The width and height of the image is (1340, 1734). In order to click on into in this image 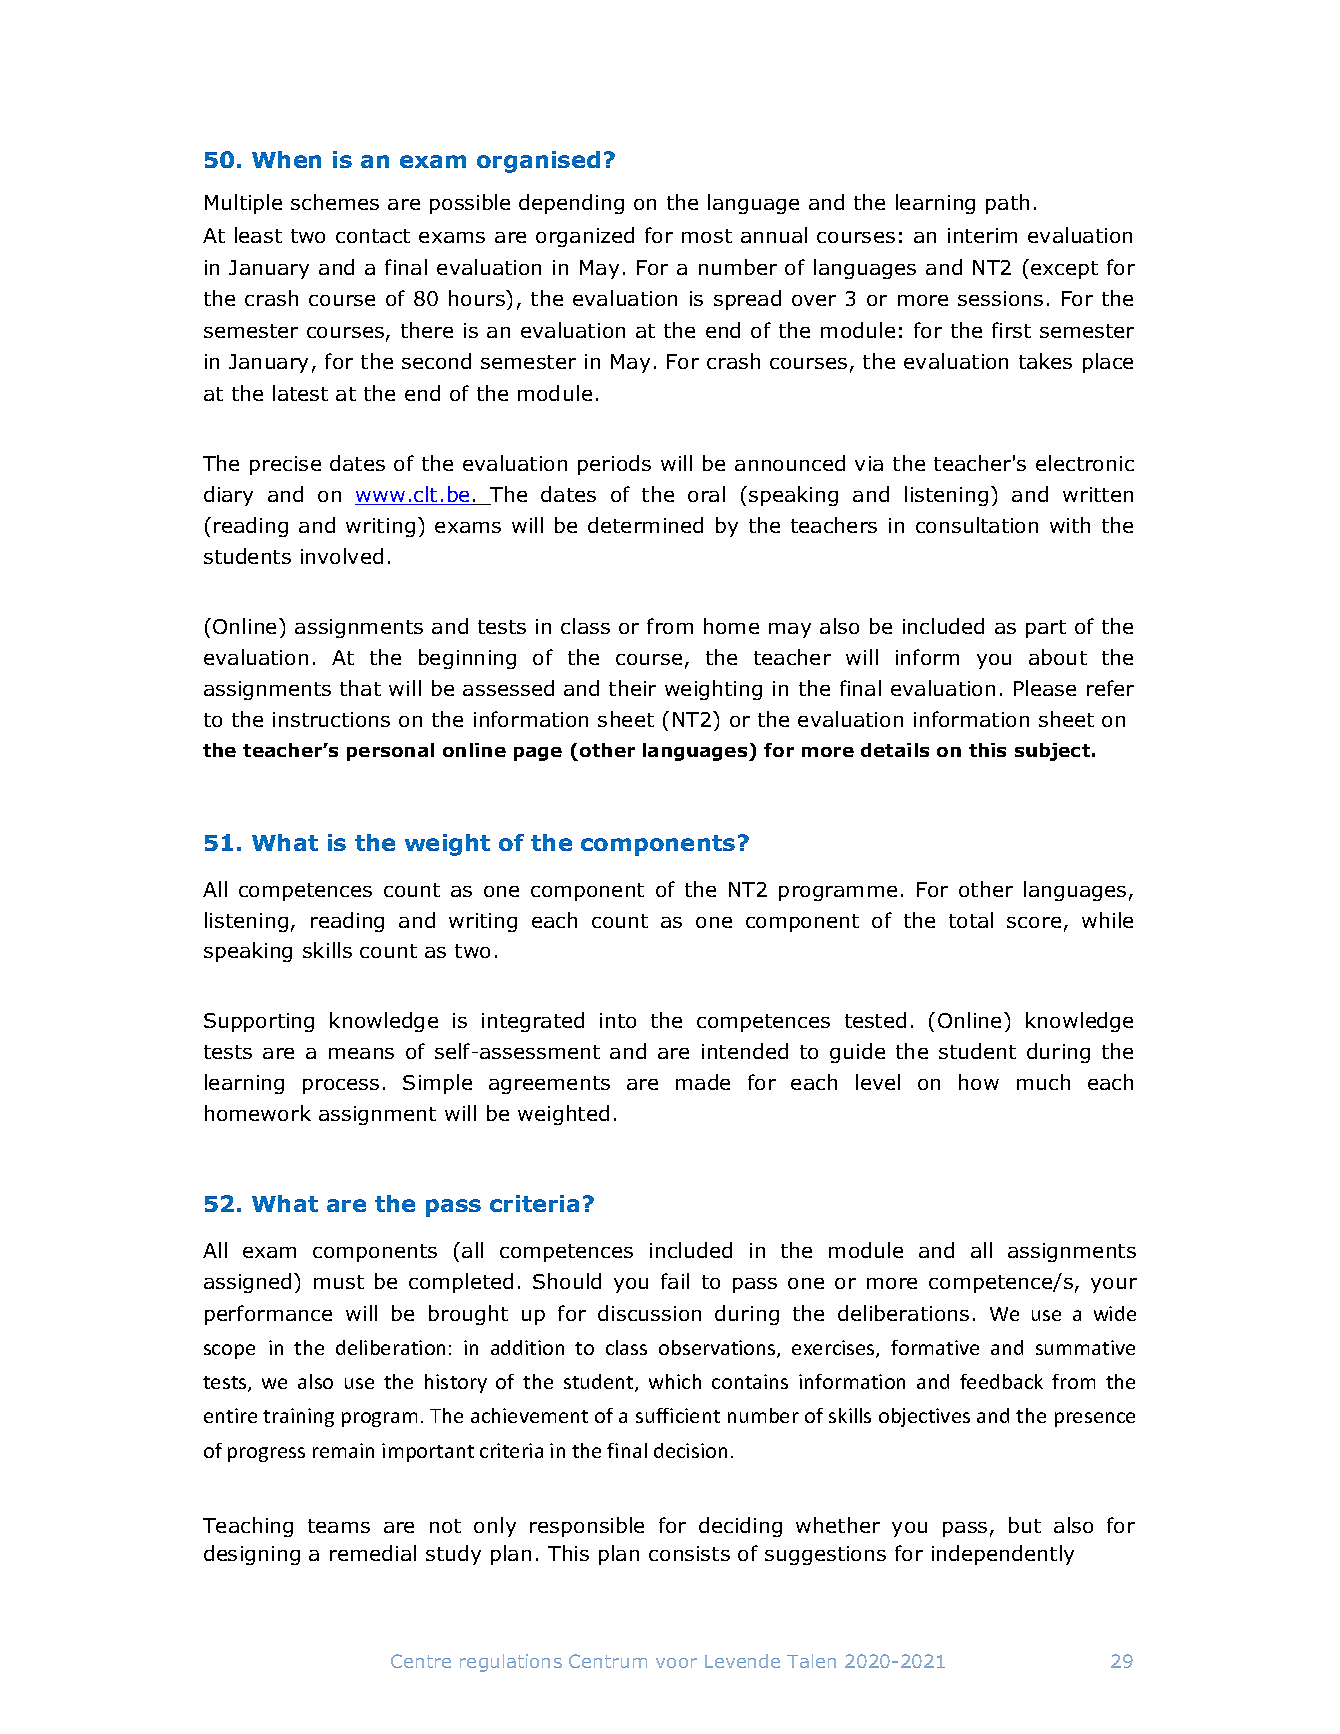, I will do `click(618, 1020)`.
